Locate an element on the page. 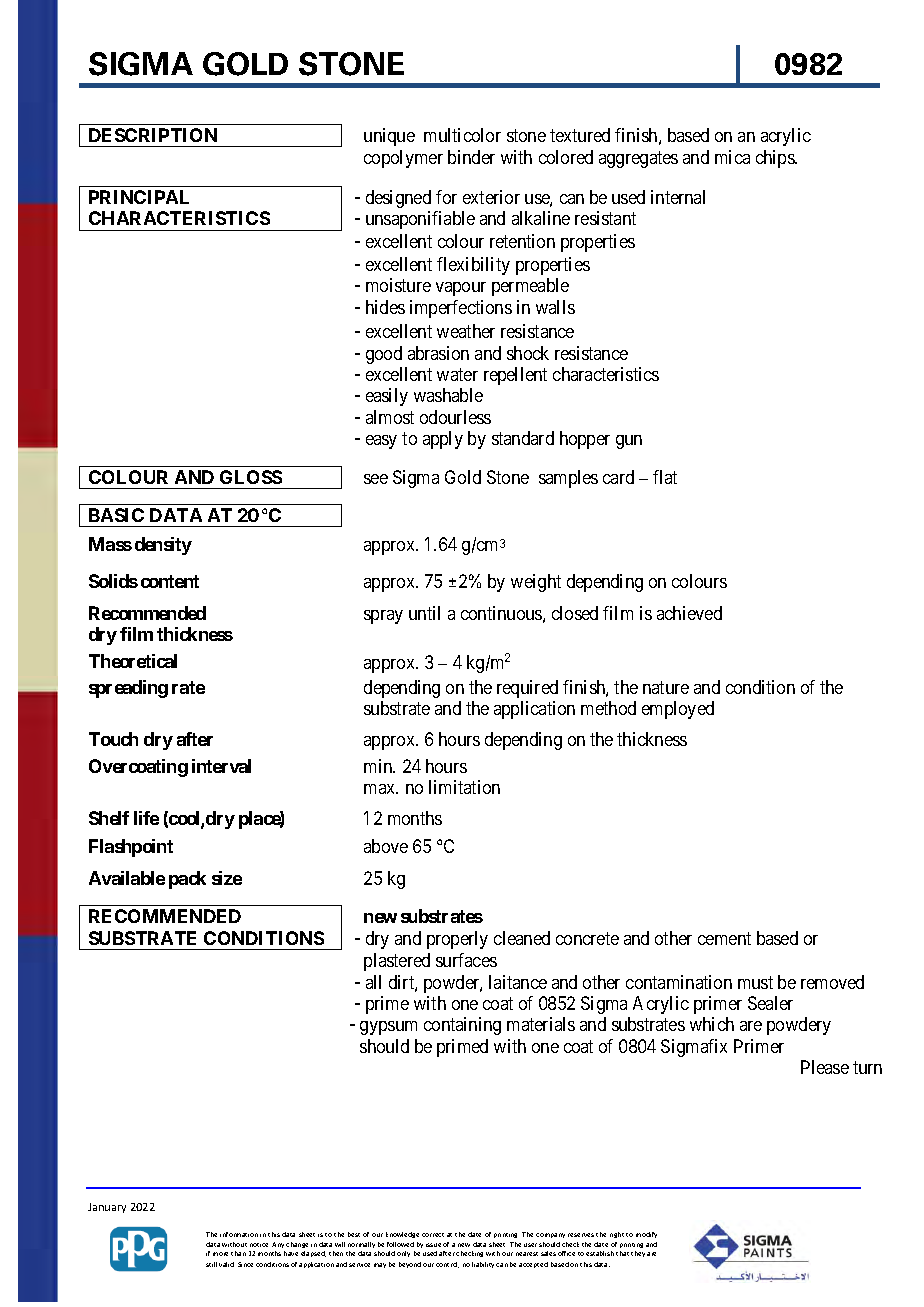 The image size is (924, 1307). cleaned is located at coordinates (522, 938).
